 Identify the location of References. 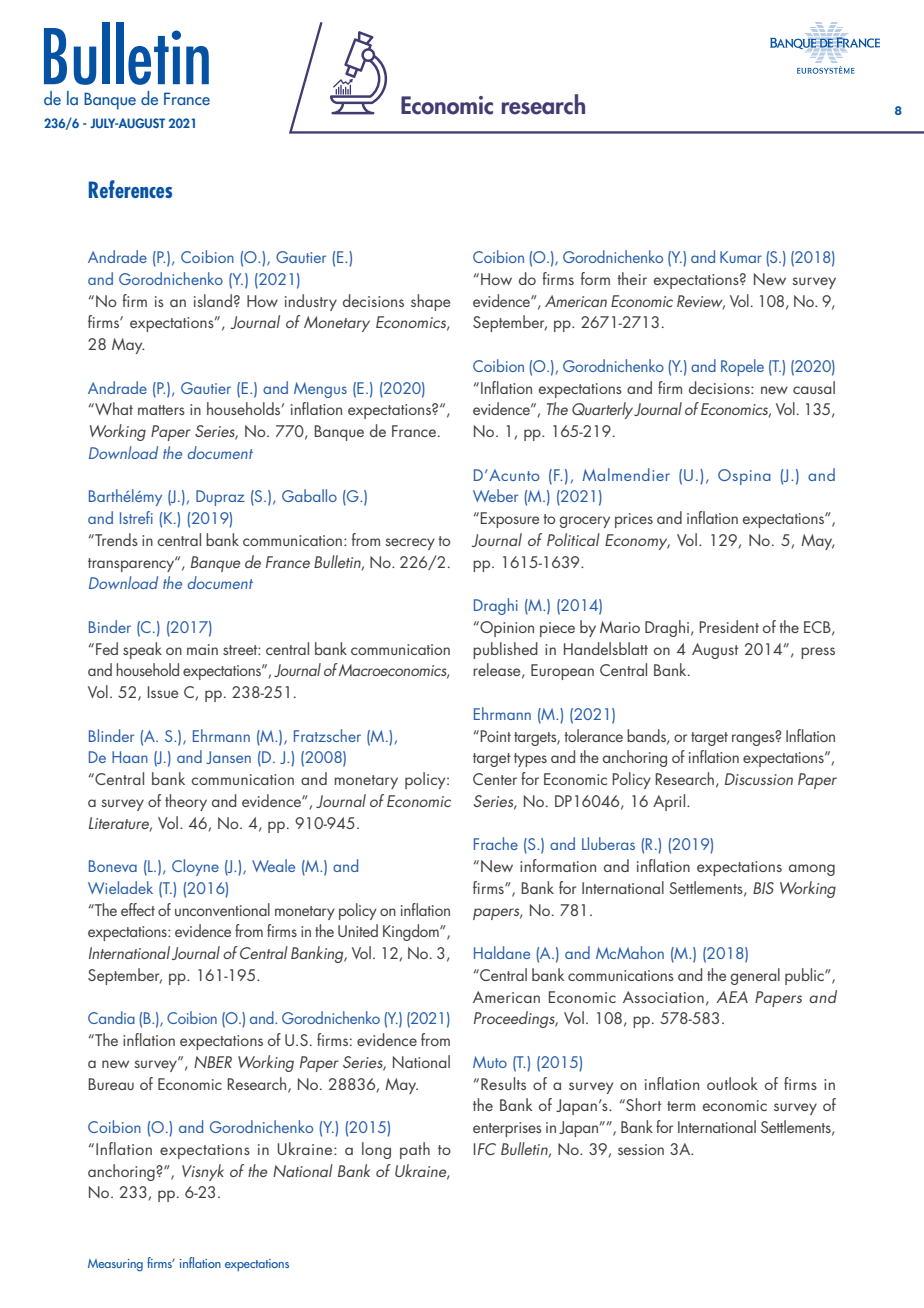
(130, 189).
